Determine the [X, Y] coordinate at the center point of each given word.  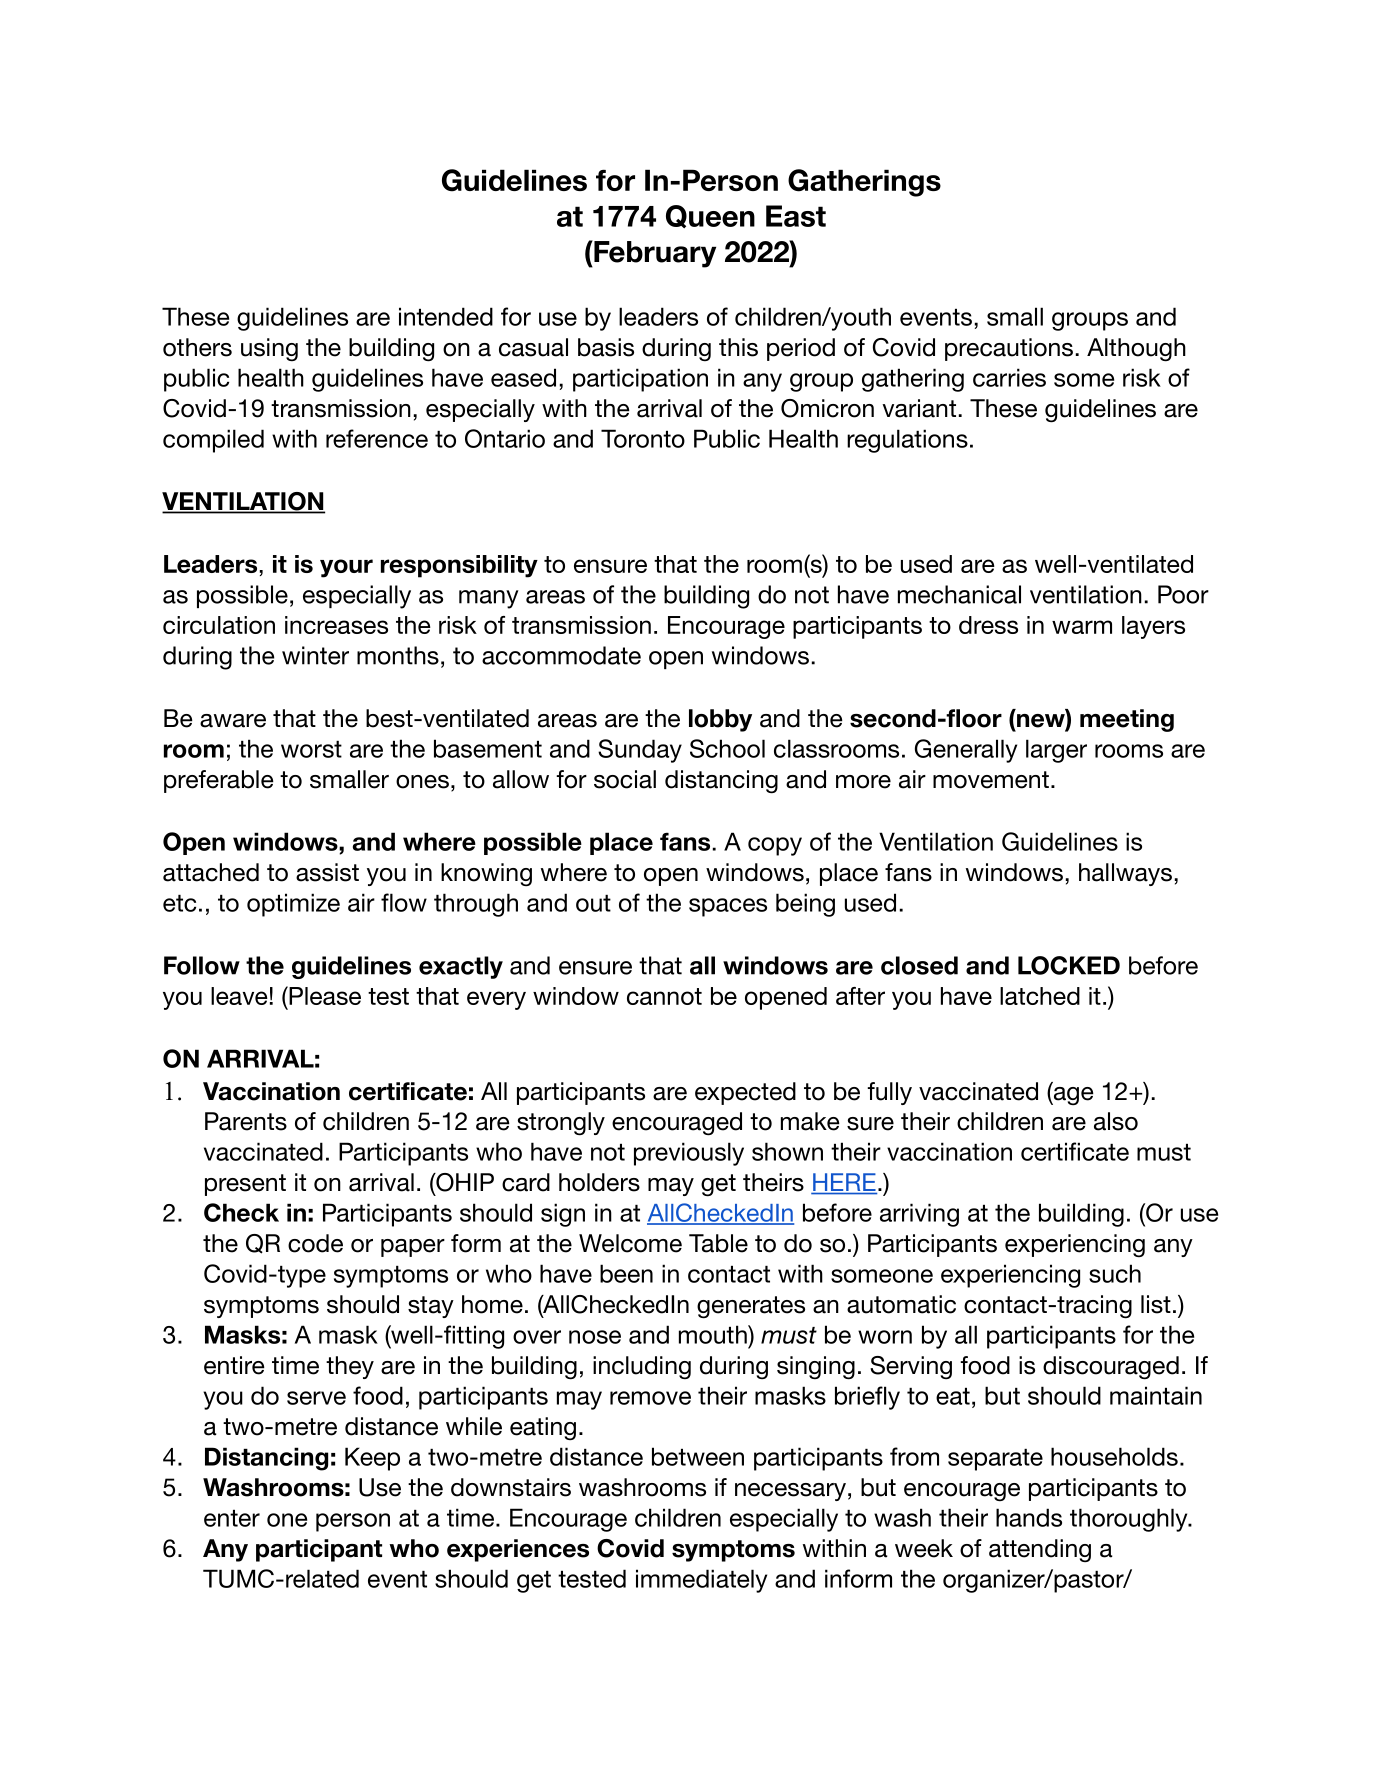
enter [232, 1518]
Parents [246, 1121]
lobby [720, 720]
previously [689, 1154]
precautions [1009, 349]
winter [315, 655]
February [654, 254]
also [1116, 1121]
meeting [1127, 720]
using [269, 349]
